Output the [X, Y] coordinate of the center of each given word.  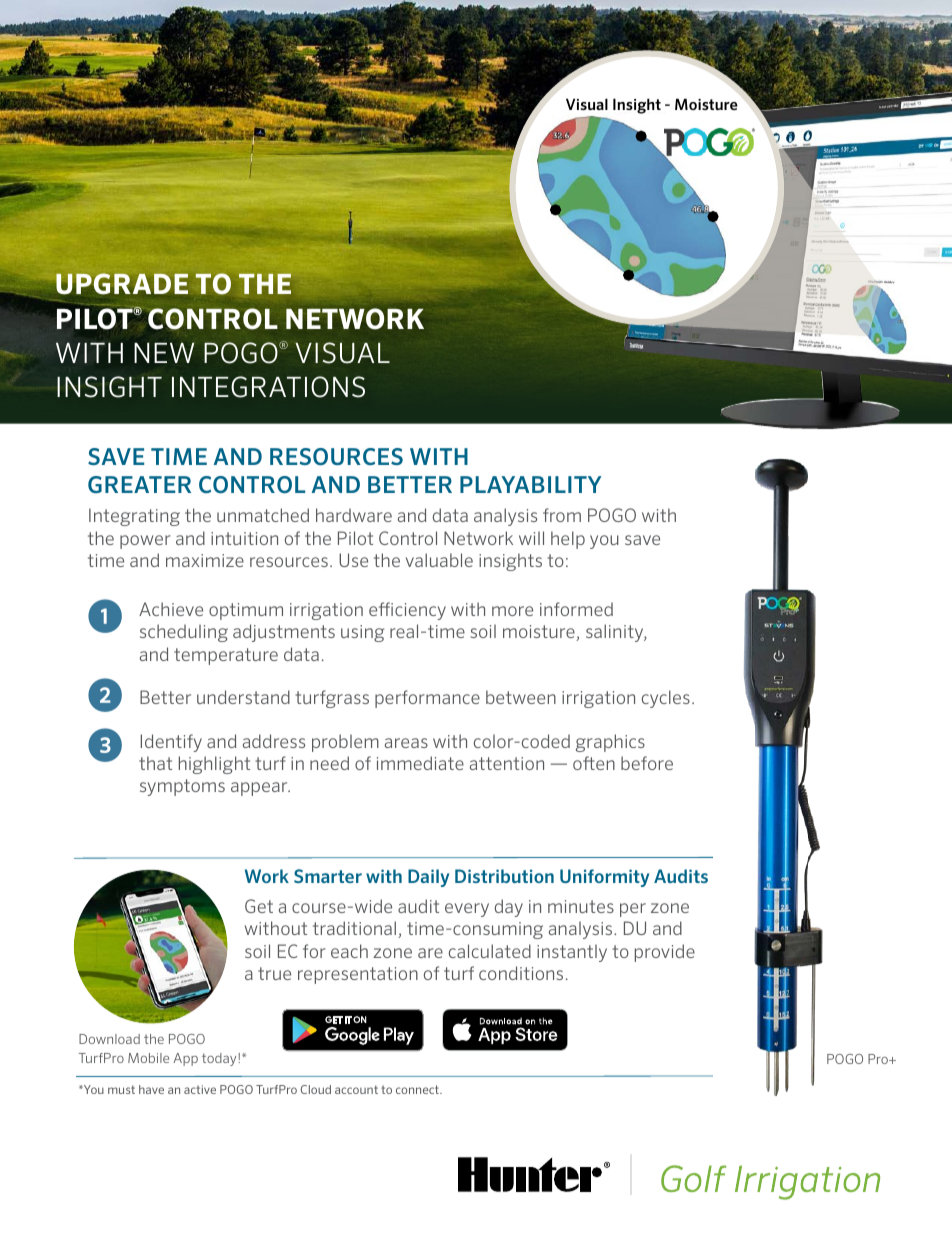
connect [418, 1089]
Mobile [148, 1058]
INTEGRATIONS [268, 387]
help [568, 540]
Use [353, 560]
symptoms [182, 787]
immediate [420, 763]
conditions [521, 973]
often [594, 763]
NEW [164, 352]
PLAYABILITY [531, 484]
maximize [205, 560]
